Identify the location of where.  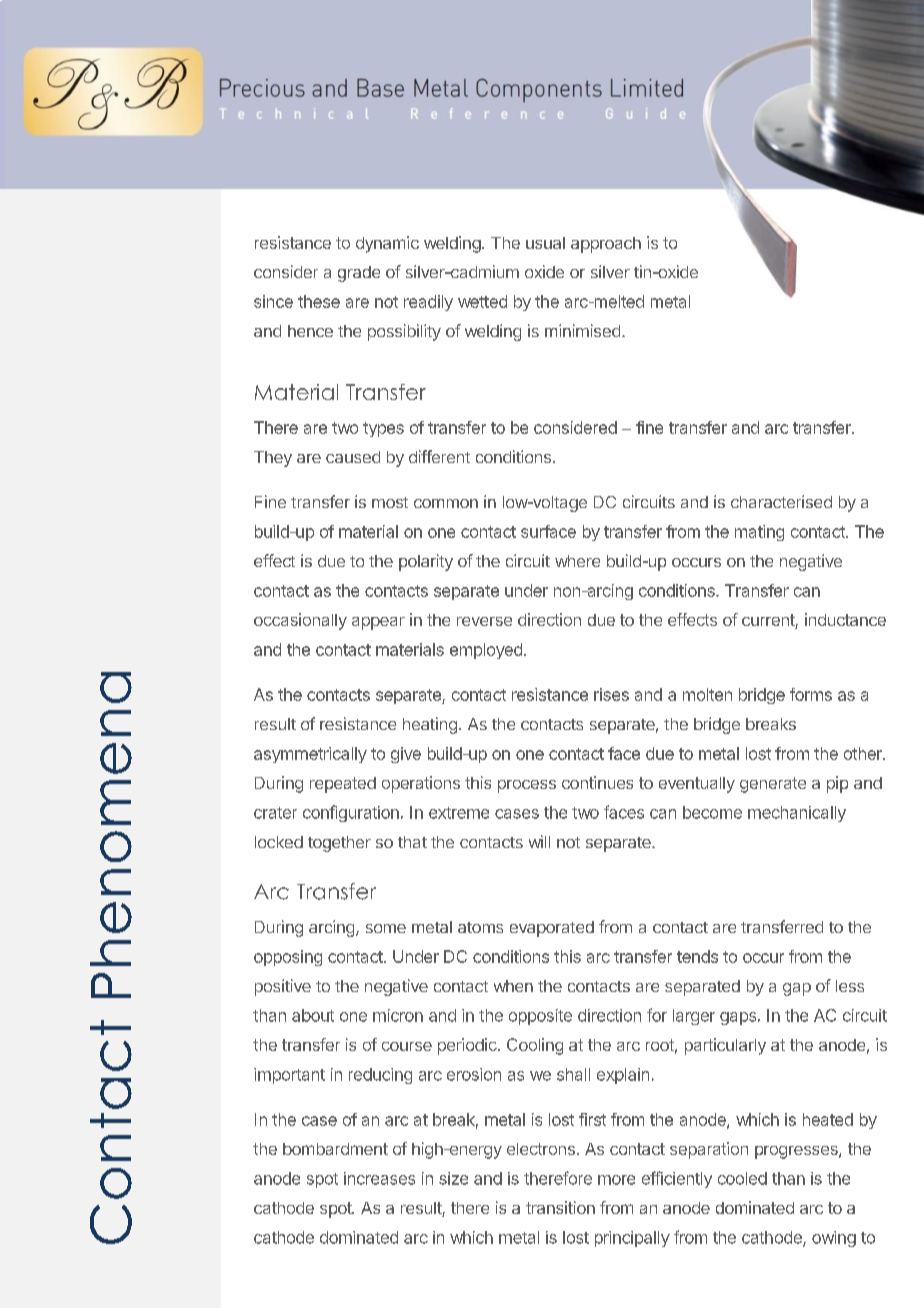
(577, 561).
